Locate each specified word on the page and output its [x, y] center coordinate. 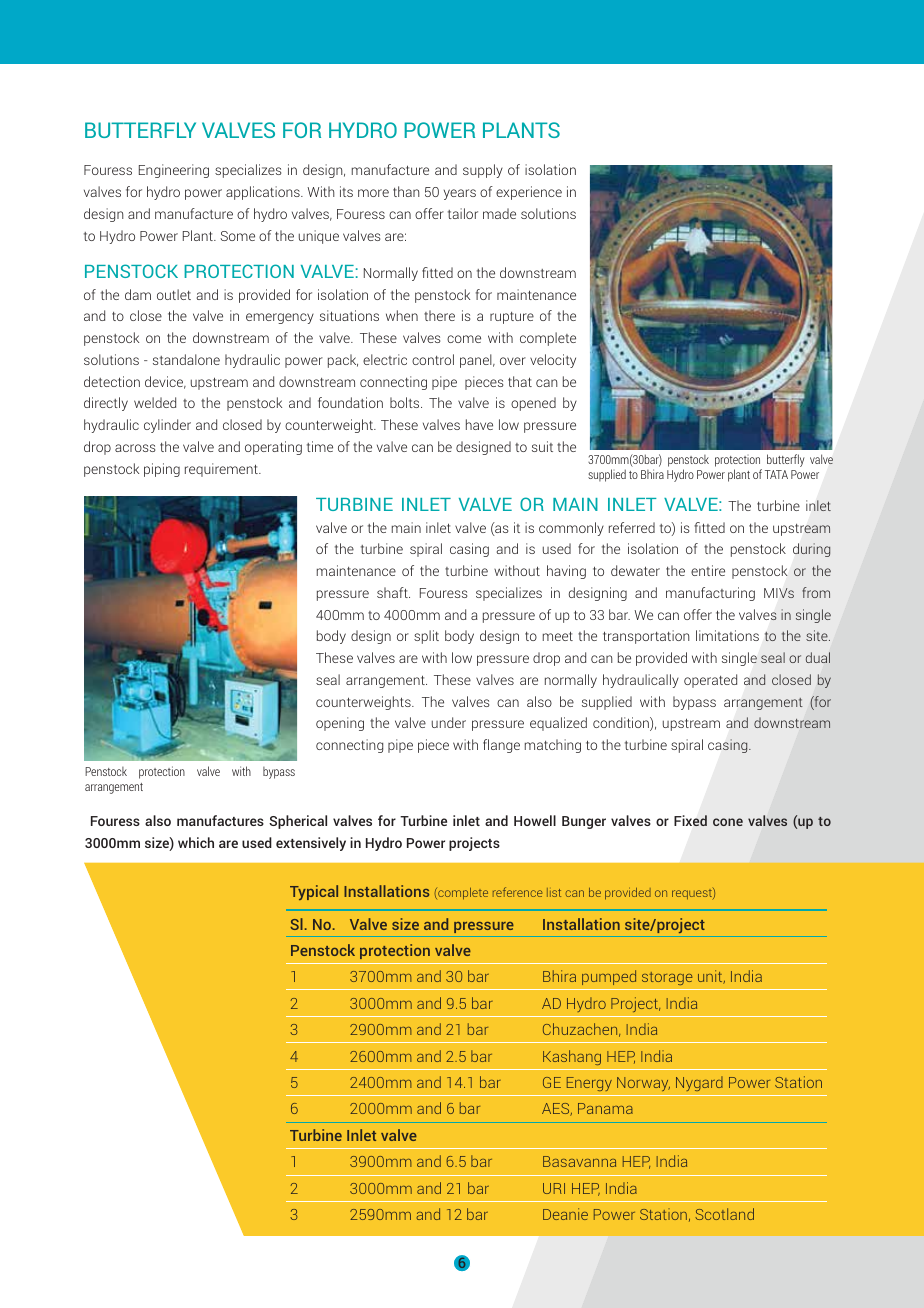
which [196, 842]
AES [557, 1109]
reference [517, 892]
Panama [605, 1108]
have [479, 424]
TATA [776, 474]
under [449, 722]
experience [529, 193]
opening [340, 724]
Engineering [174, 171]
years [460, 194]
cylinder [167, 426]
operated [710, 681]
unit [711, 977]
